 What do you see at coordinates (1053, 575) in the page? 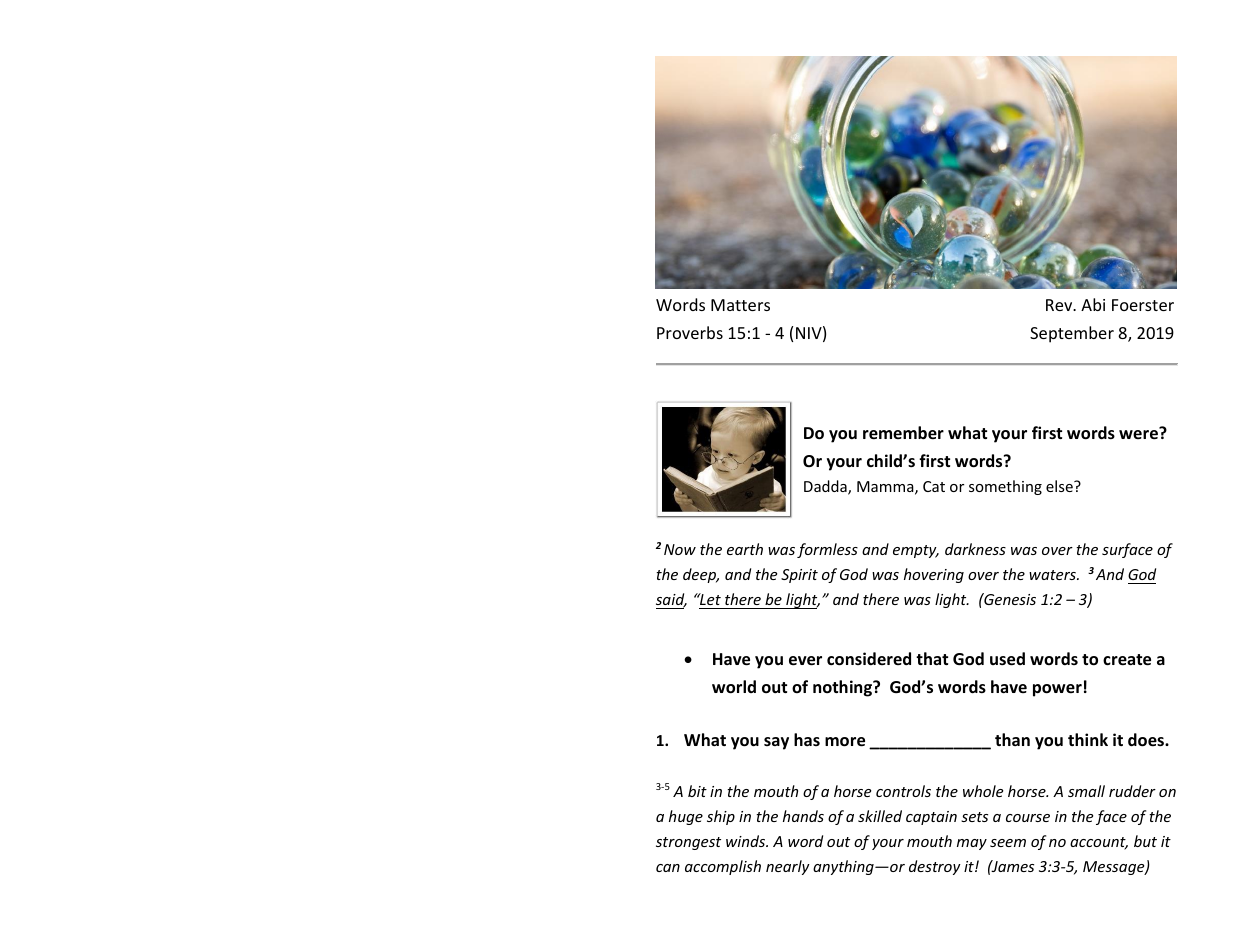
I see `waters` at bounding box center [1053, 575].
